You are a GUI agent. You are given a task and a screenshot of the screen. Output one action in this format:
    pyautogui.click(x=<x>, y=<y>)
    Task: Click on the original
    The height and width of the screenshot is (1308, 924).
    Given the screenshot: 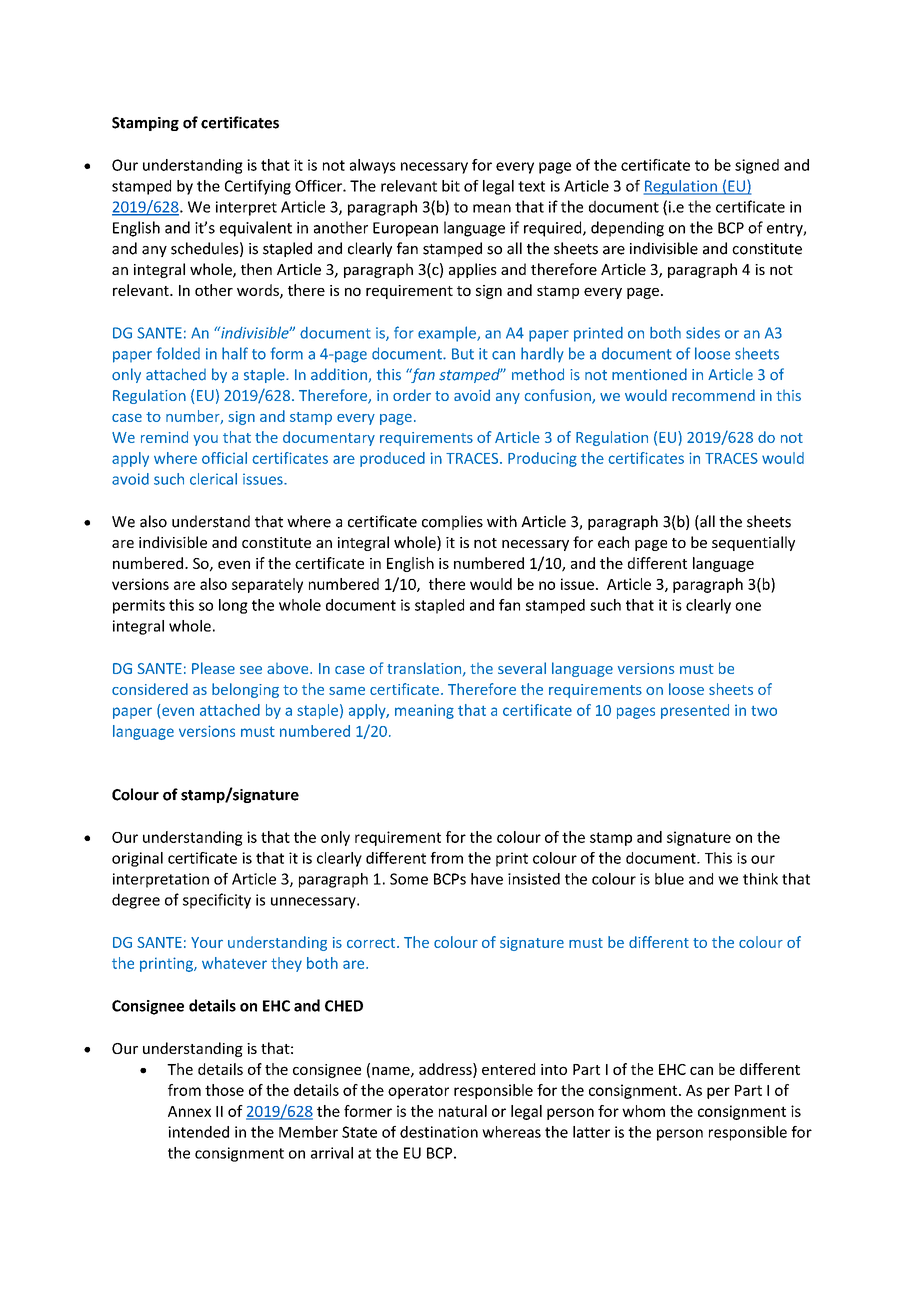 What is the action you would take?
    pyautogui.click(x=137, y=859)
